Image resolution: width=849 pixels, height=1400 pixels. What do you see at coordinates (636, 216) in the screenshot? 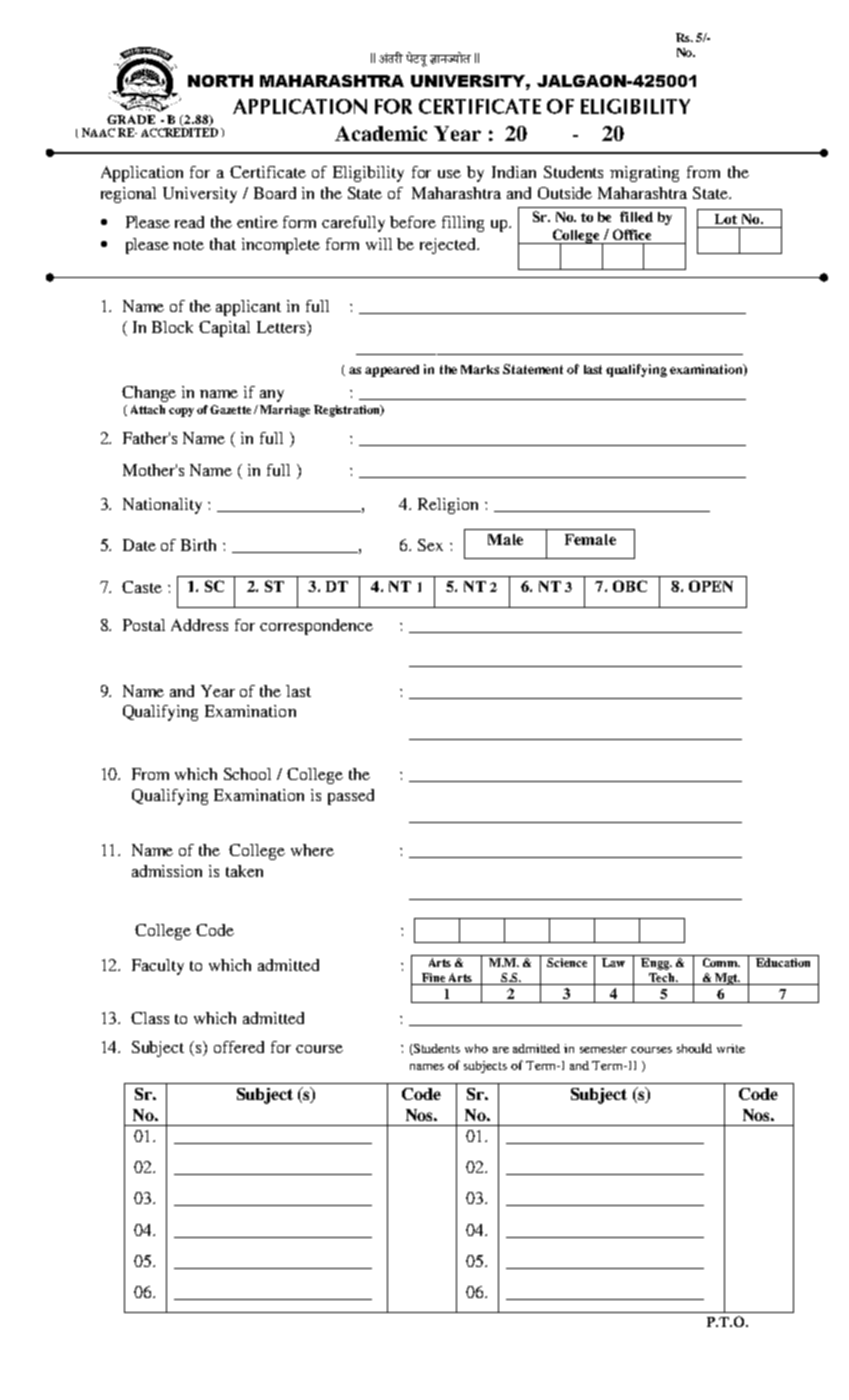
I see `filled` at bounding box center [636, 216].
